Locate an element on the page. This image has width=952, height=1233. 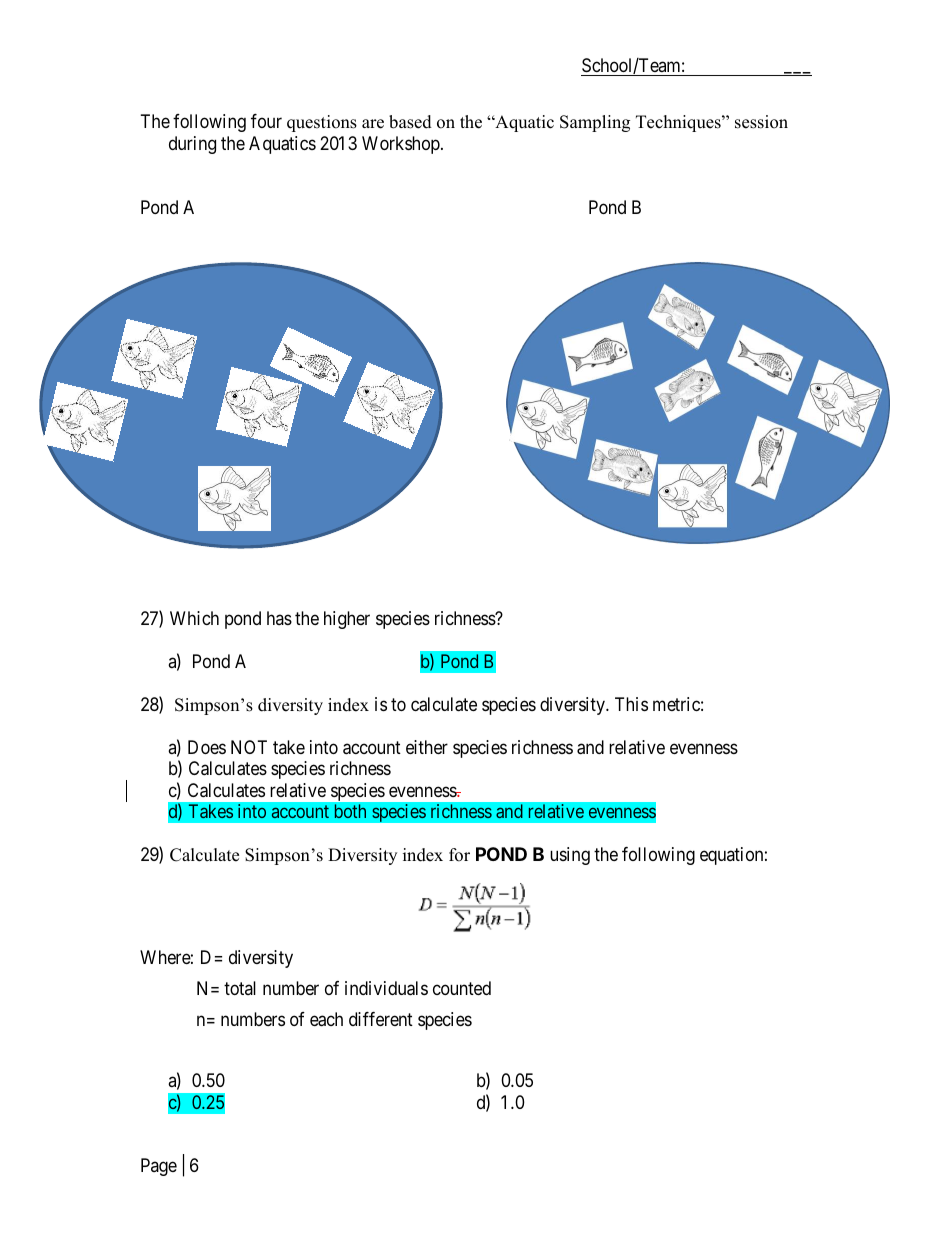
Page is located at coordinates (159, 1167).
